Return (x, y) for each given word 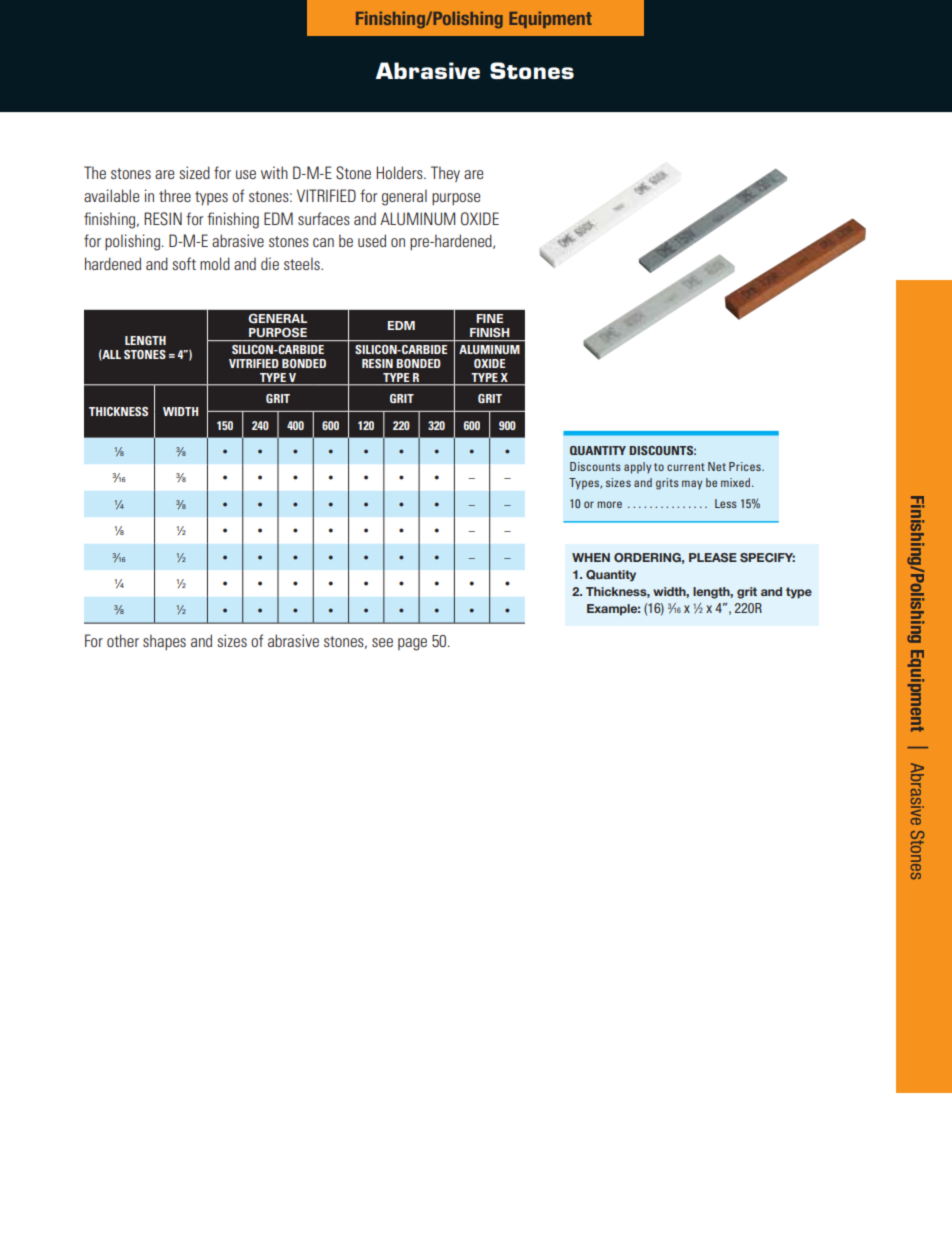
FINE (489, 318)
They (445, 174)
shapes (164, 642)
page (412, 644)
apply (637, 468)
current (686, 467)
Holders (401, 172)
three (175, 195)
